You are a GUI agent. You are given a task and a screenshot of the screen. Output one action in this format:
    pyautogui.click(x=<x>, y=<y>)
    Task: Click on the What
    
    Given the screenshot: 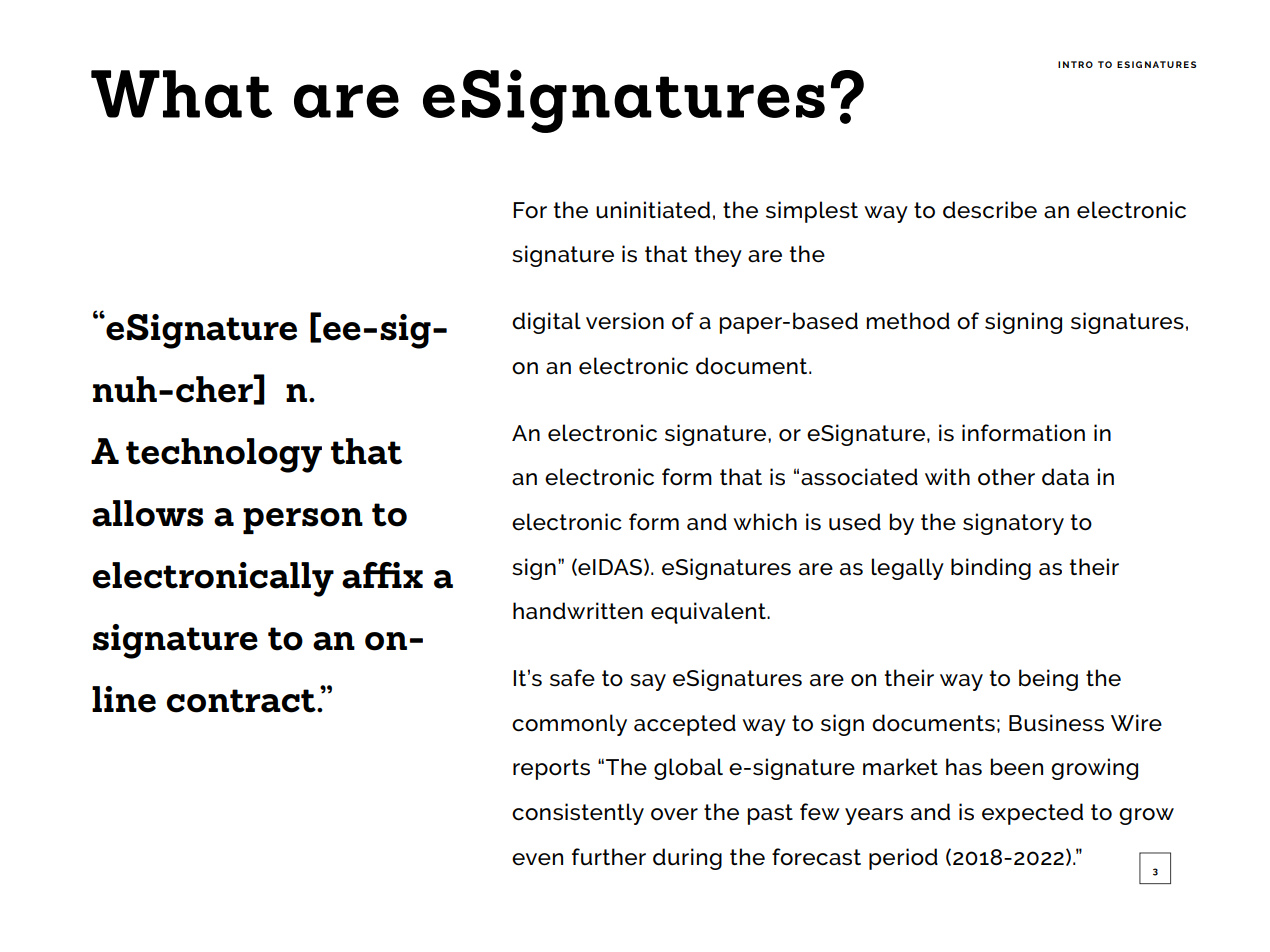 What is the action you would take?
    pyautogui.click(x=181, y=94)
